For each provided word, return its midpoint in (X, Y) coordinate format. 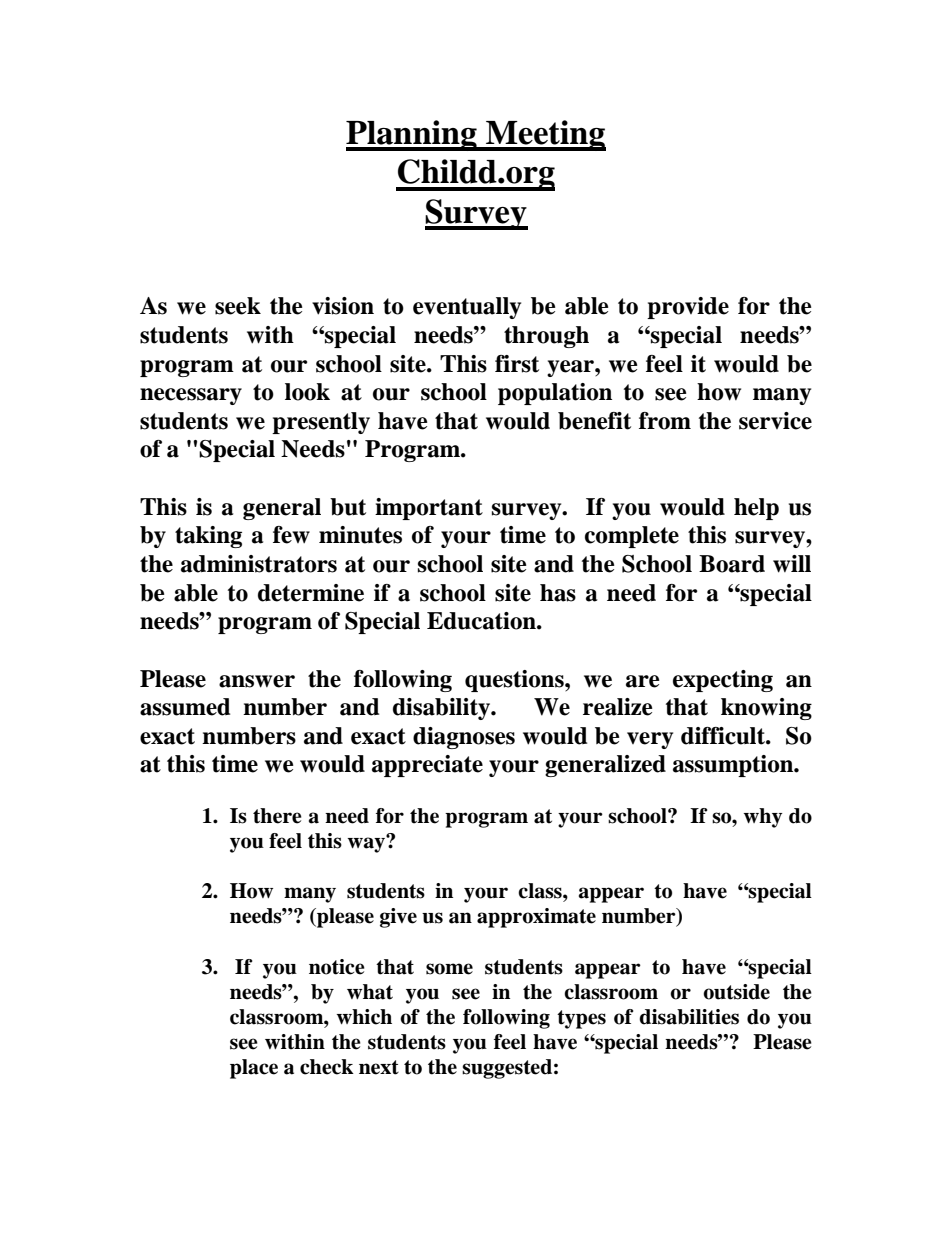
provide (688, 308)
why (762, 818)
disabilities (689, 1017)
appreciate (427, 766)
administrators (259, 564)
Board (732, 564)
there (277, 816)
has (558, 593)
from (665, 421)
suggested (507, 1069)
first (517, 364)
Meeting (545, 135)
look (307, 392)
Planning (412, 135)
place (254, 1069)
